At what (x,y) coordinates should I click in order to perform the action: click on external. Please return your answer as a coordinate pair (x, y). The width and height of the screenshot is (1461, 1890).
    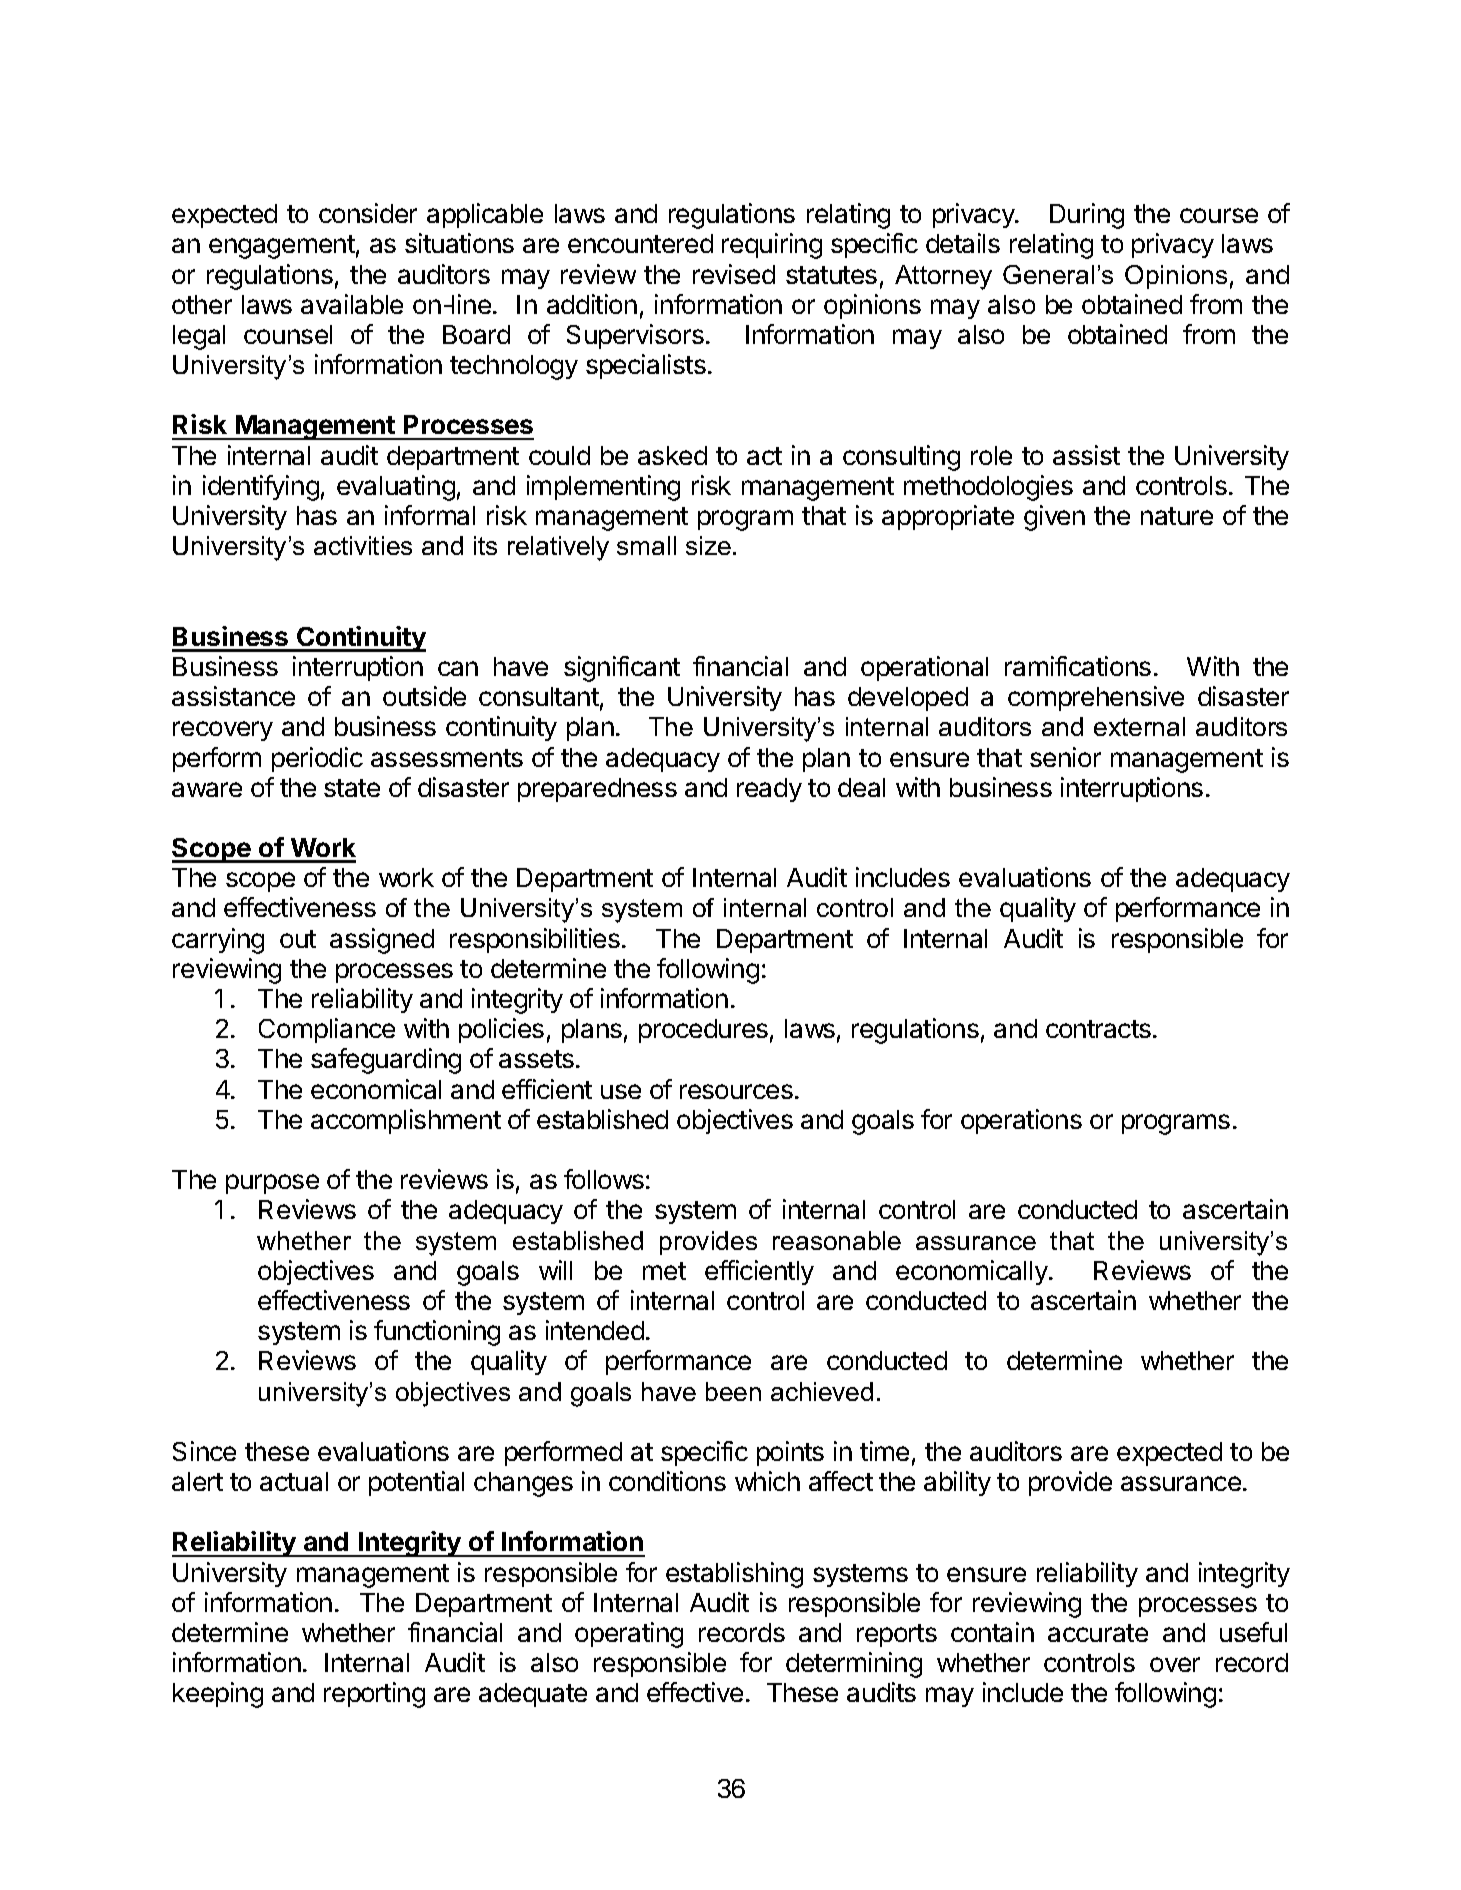
    Looking at the image, I should click on (1139, 726).
